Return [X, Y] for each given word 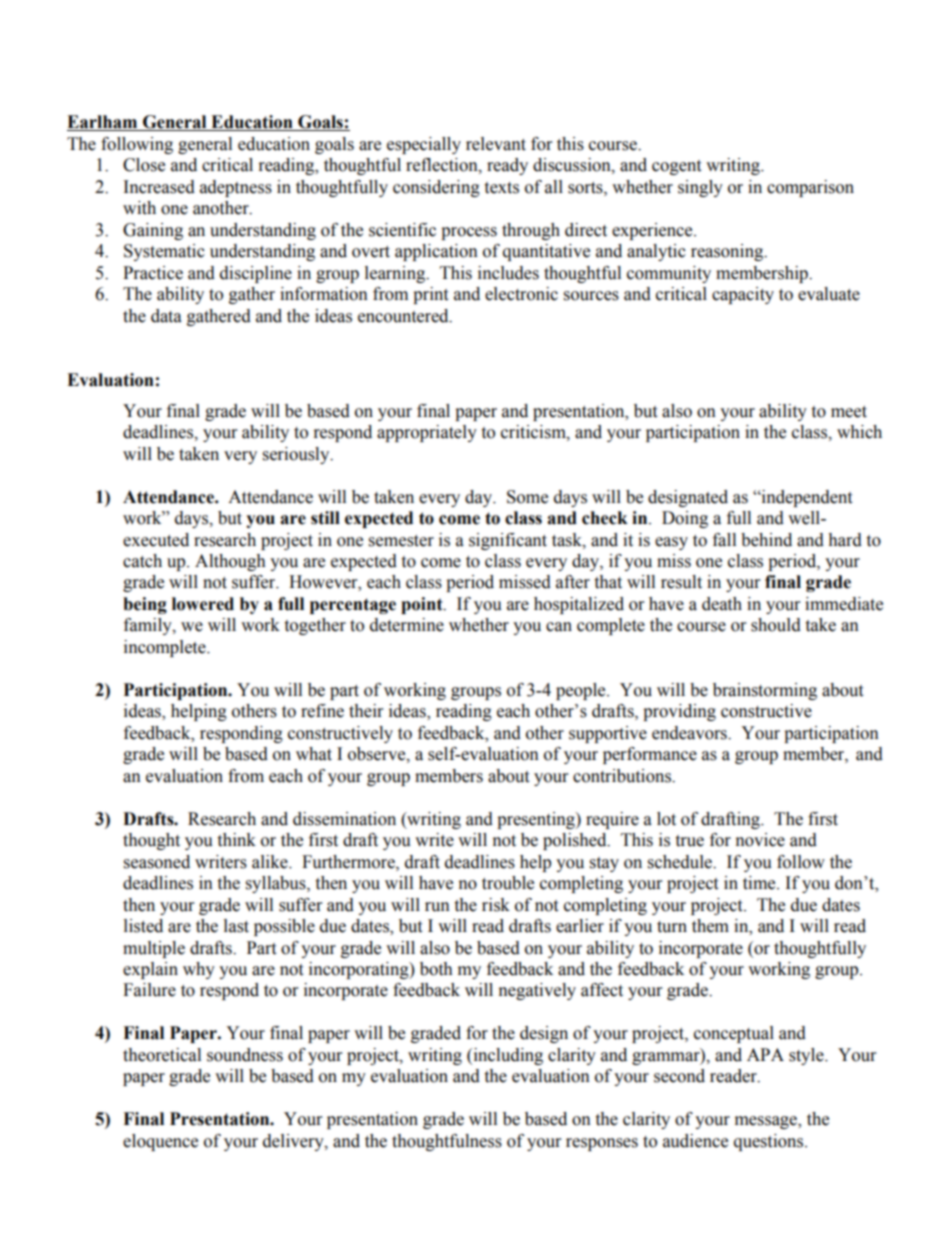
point [423, 605]
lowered [203, 604]
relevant [496, 144]
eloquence [160, 1142]
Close [144, 165]
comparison [810, 188]
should [776, 625]
